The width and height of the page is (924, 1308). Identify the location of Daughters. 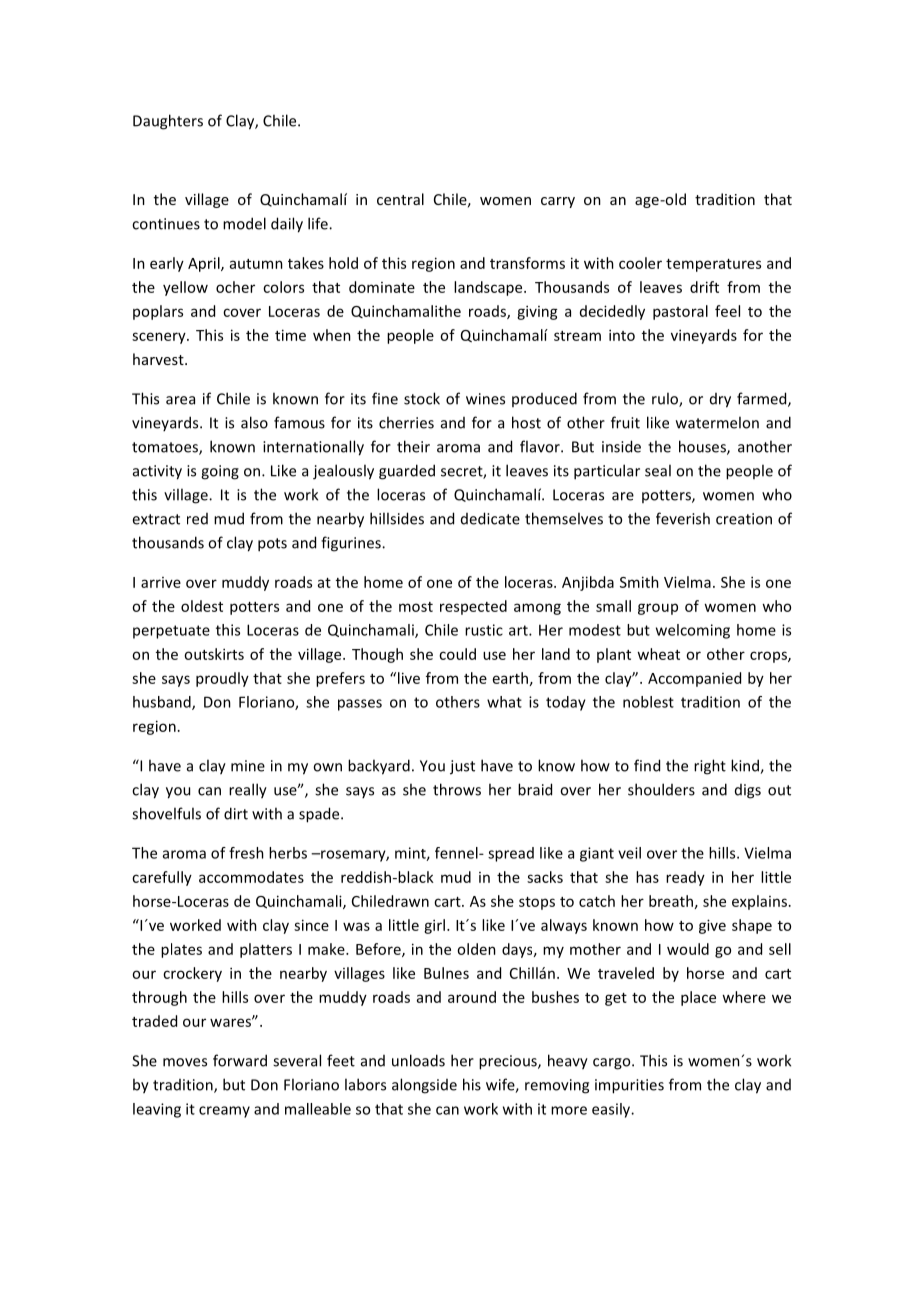
(168, 122).
